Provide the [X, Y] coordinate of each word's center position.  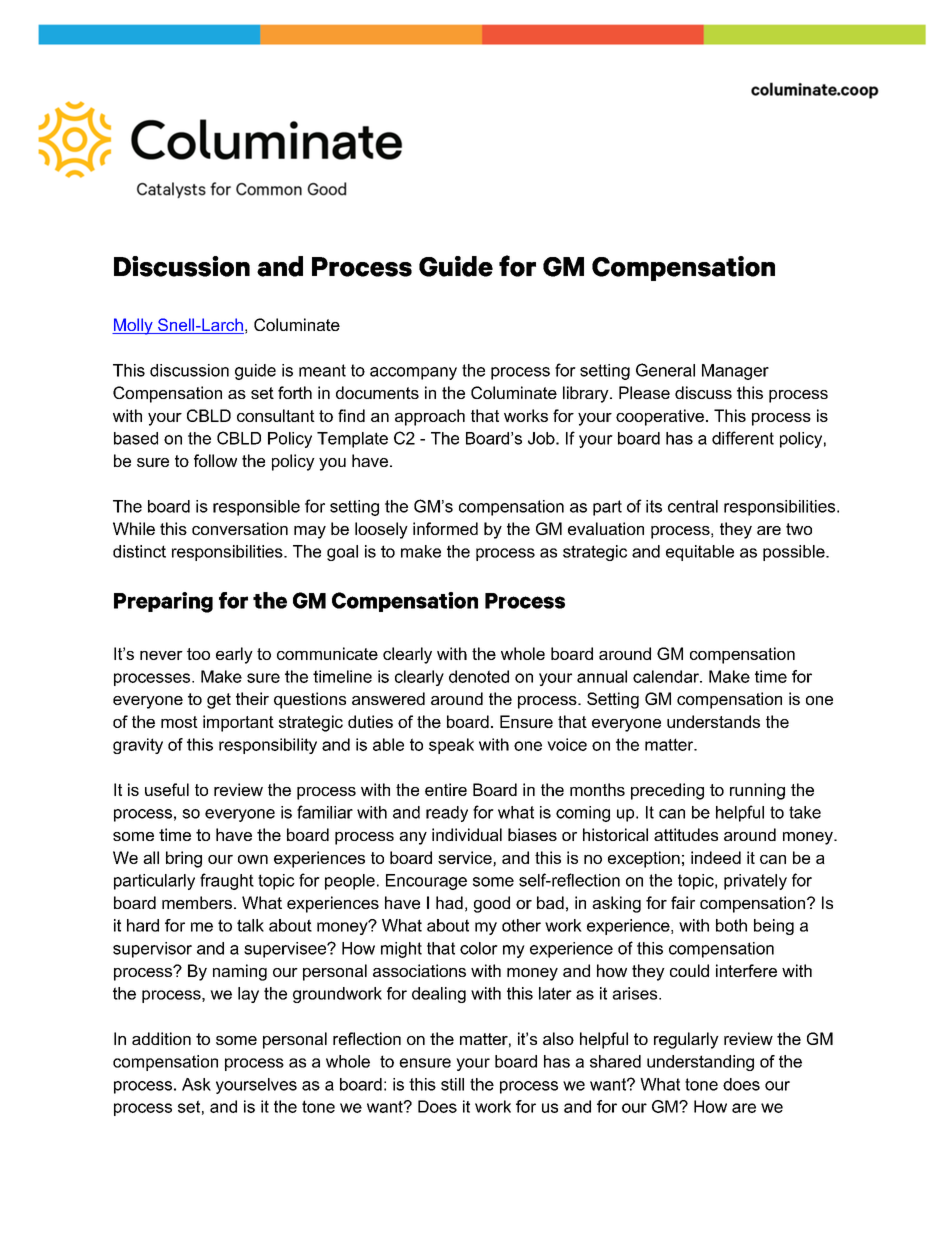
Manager [735, 372]
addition [161, 1038]
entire [446, 789]
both [731, 925]
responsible [256, 508]
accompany [413, 373]
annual [602, 676]
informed [445, 528]
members [197, 902]
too [198, 654]
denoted [479, 676]
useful [167, 789]
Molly [133, 326]
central [693, 506]
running [757, 791]
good [492, 904]
